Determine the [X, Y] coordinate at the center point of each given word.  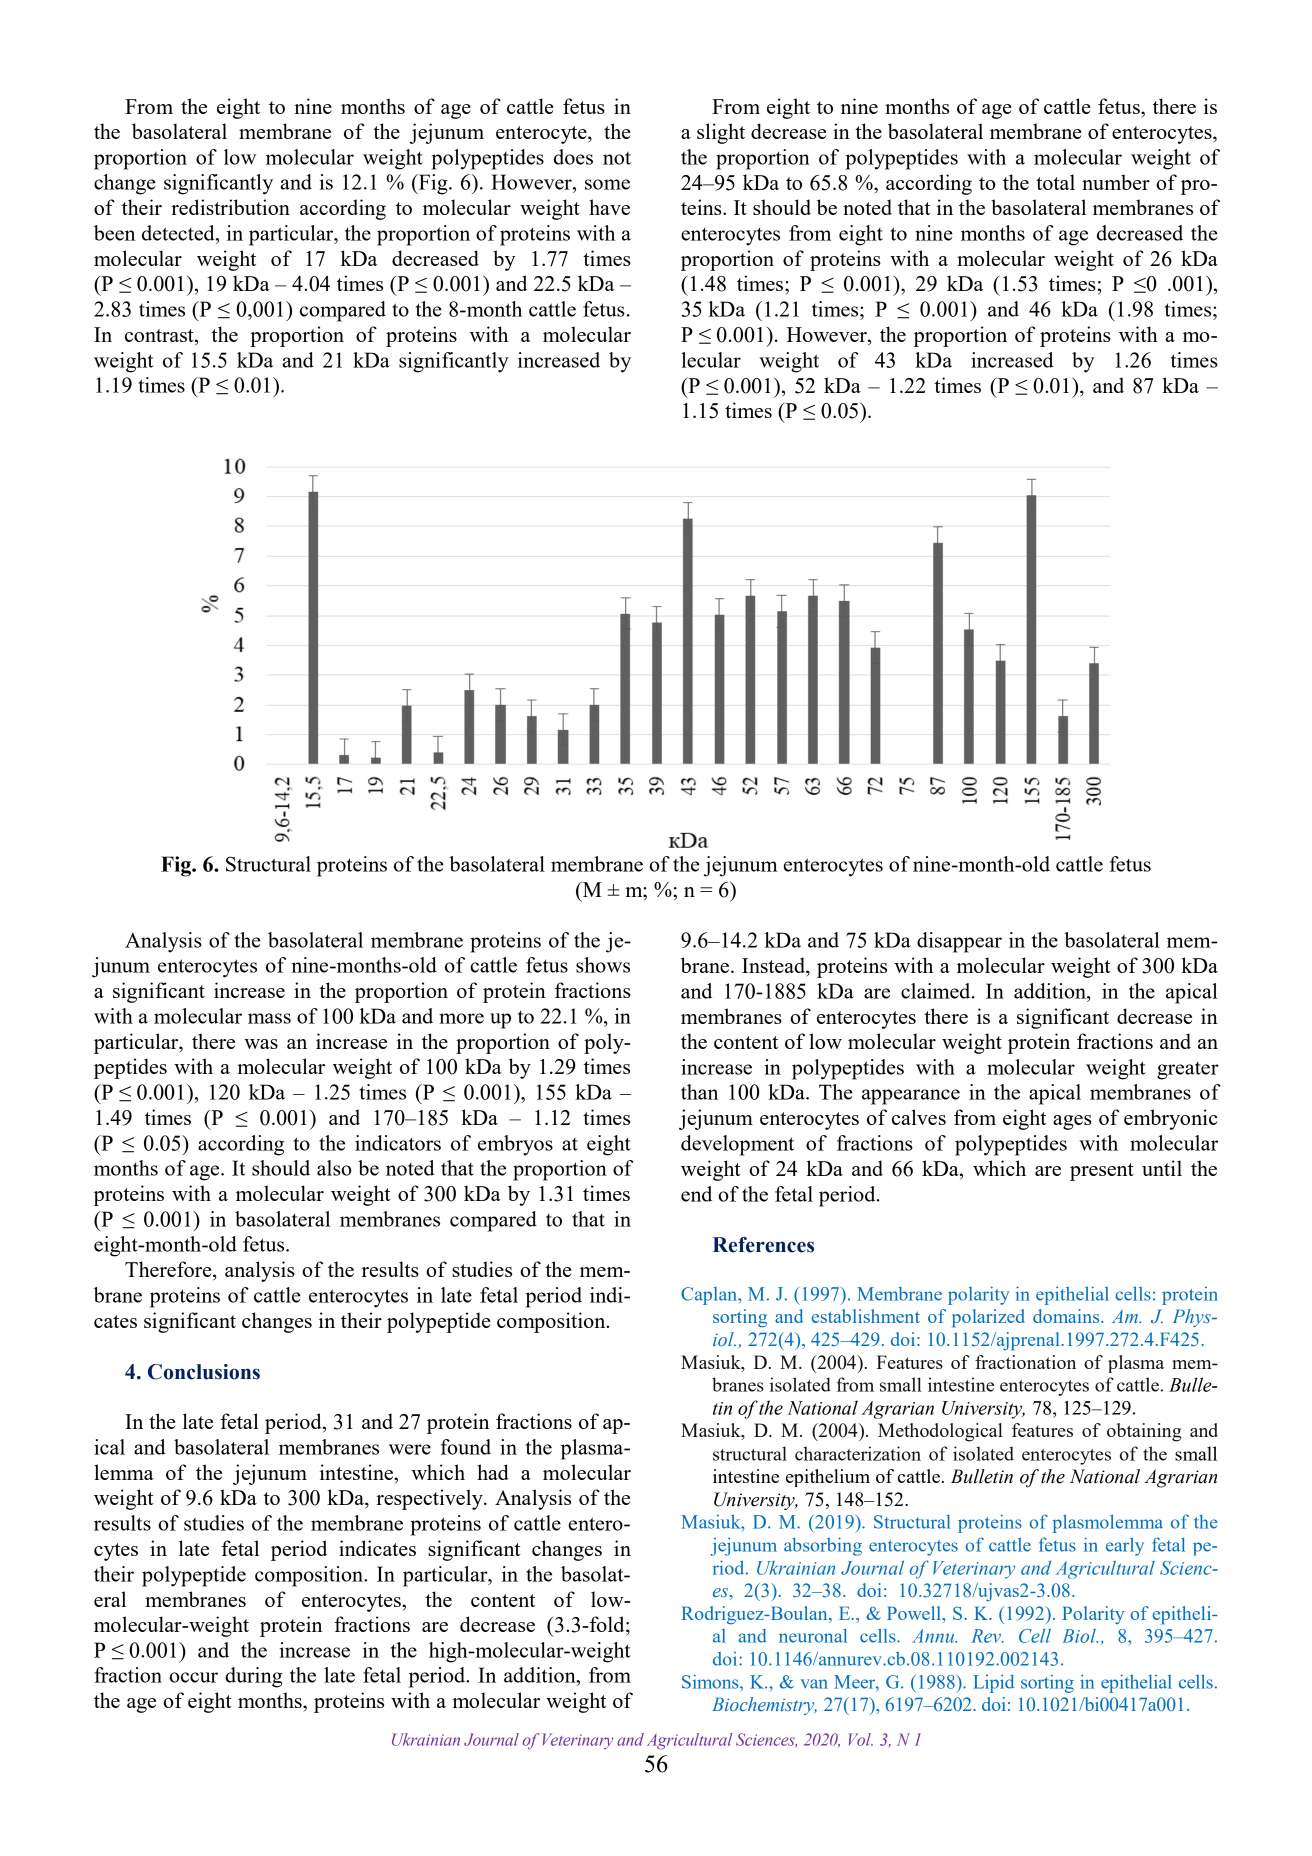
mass [269, 1018]
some [607, 184]
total [1055, 182]
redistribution [230, 207]
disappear [959, 942]
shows [603, 965]
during [253, 1677]
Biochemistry [764, 1706]
